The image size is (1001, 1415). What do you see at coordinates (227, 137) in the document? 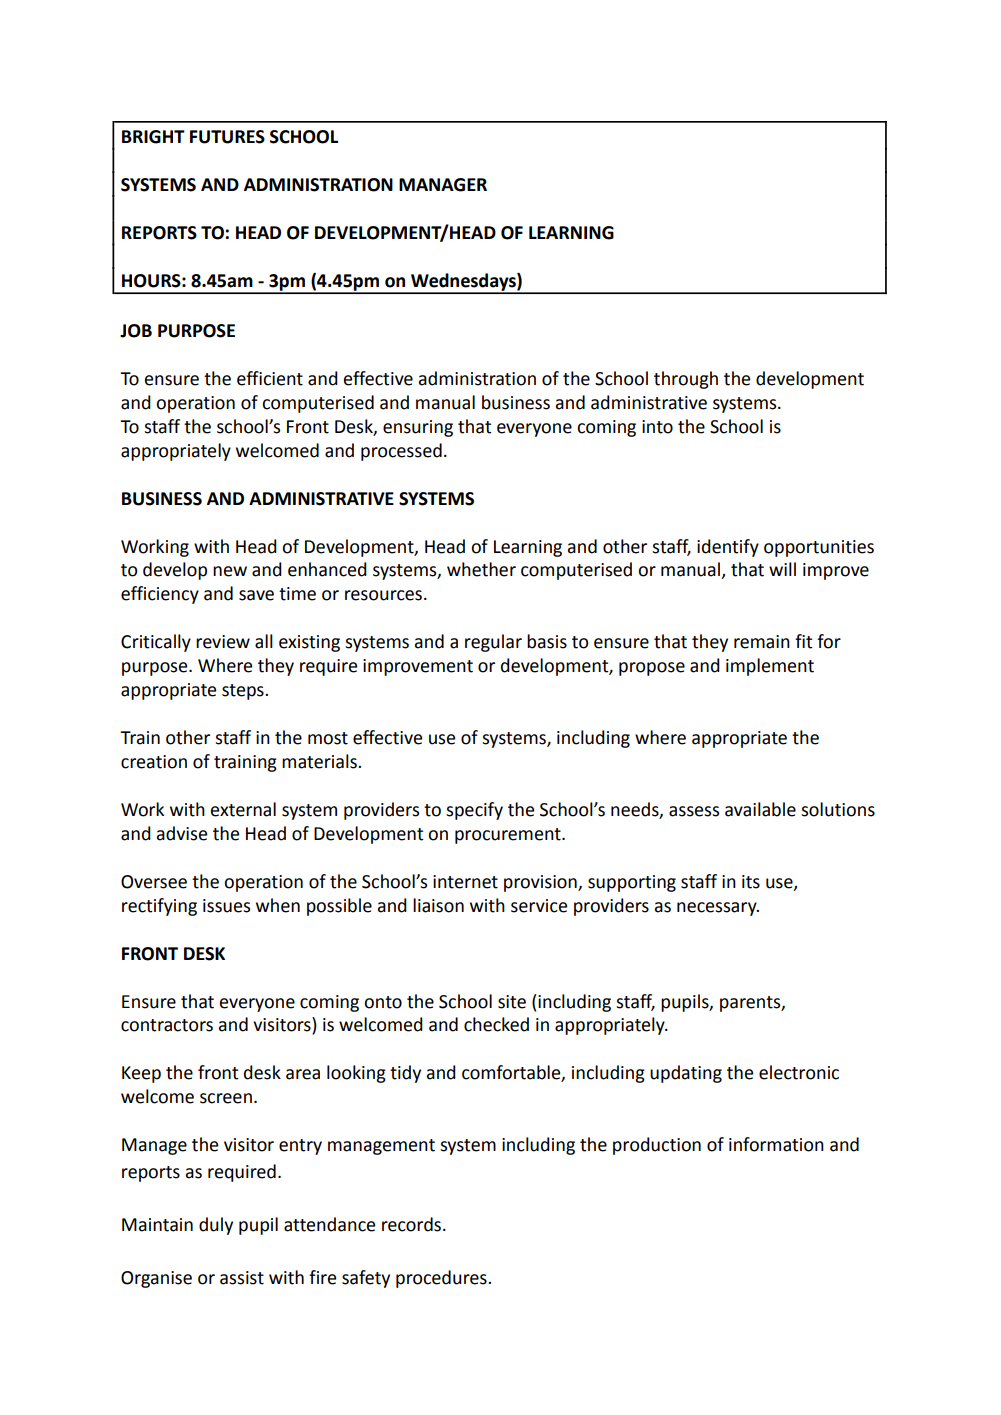
I see `FUTURES` at bounding box center [227, 137].
